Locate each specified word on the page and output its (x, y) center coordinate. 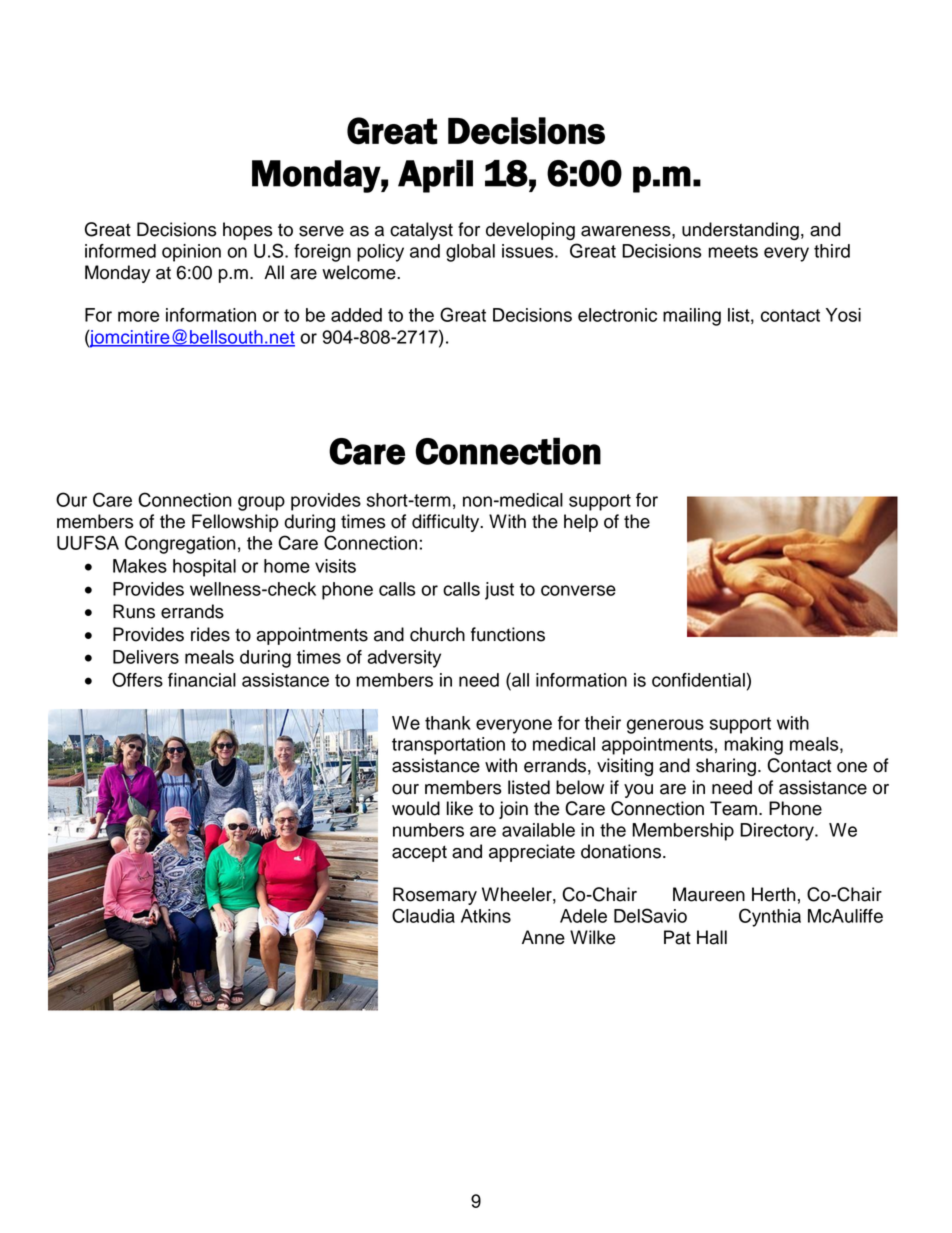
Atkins (486, 916)
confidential (698, 680)
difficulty (447, 523)
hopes (248, 231)
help (581, 523)
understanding (740, 231)
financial (202, 680)
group (261, 503)
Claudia (423, 915)
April (435, 176)
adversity (404, 659)
